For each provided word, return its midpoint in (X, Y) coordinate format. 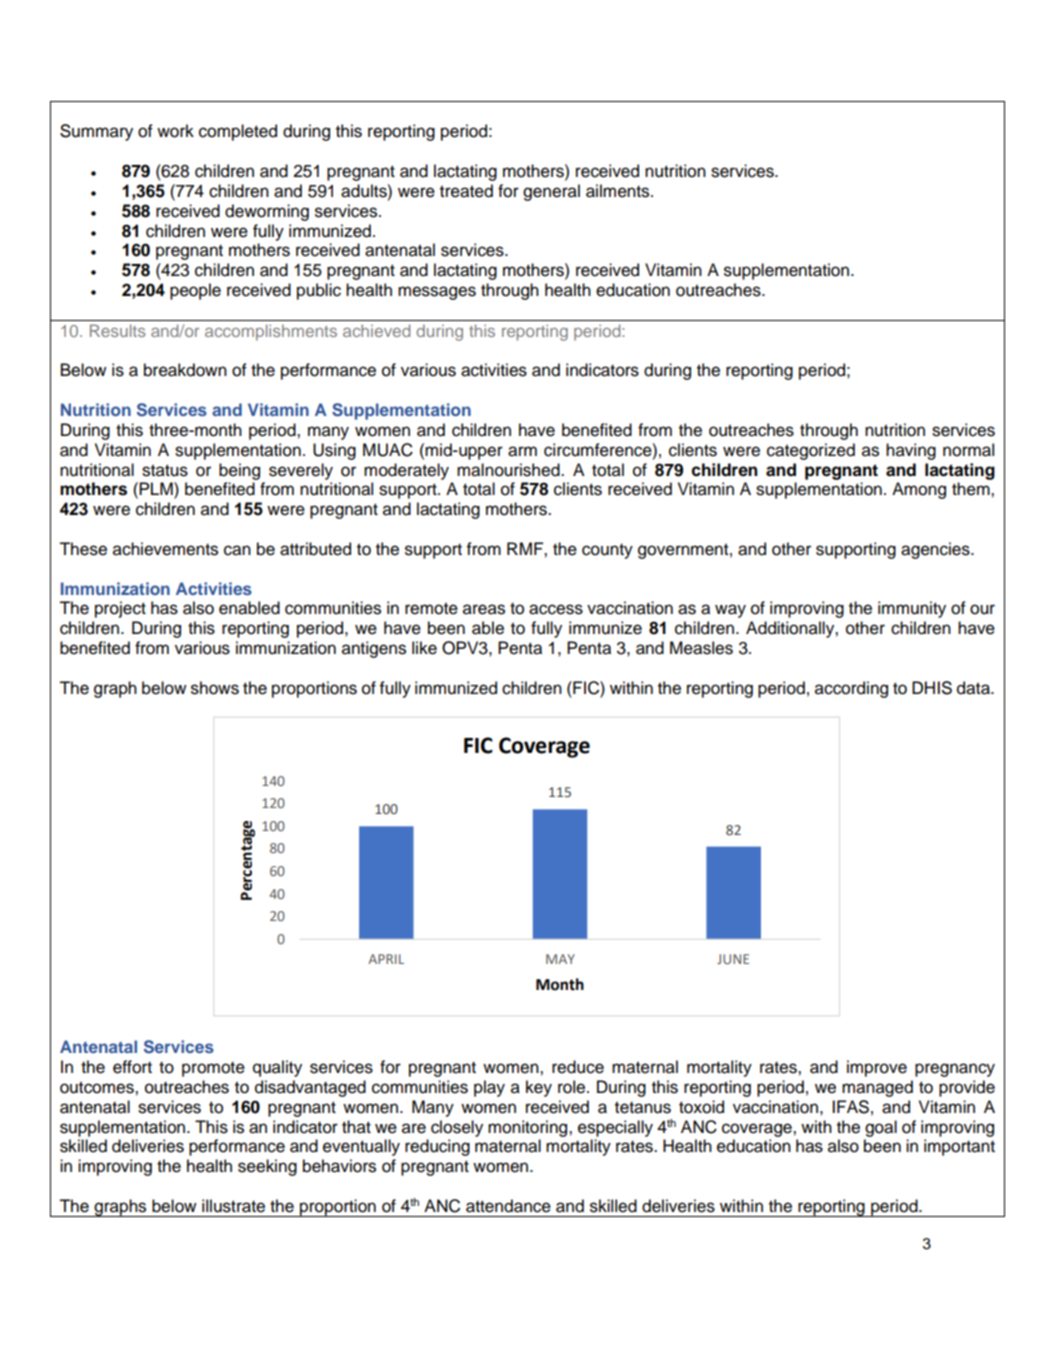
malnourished (509, 470)
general (551, 192)
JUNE (733, 959)
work (175, 131)
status (165, 470)
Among (919, 490)
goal (881, 1128)
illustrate (233, 1206)
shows (215, 688)
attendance (508, 1206)
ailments (619, 191)
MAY (560, 959)
